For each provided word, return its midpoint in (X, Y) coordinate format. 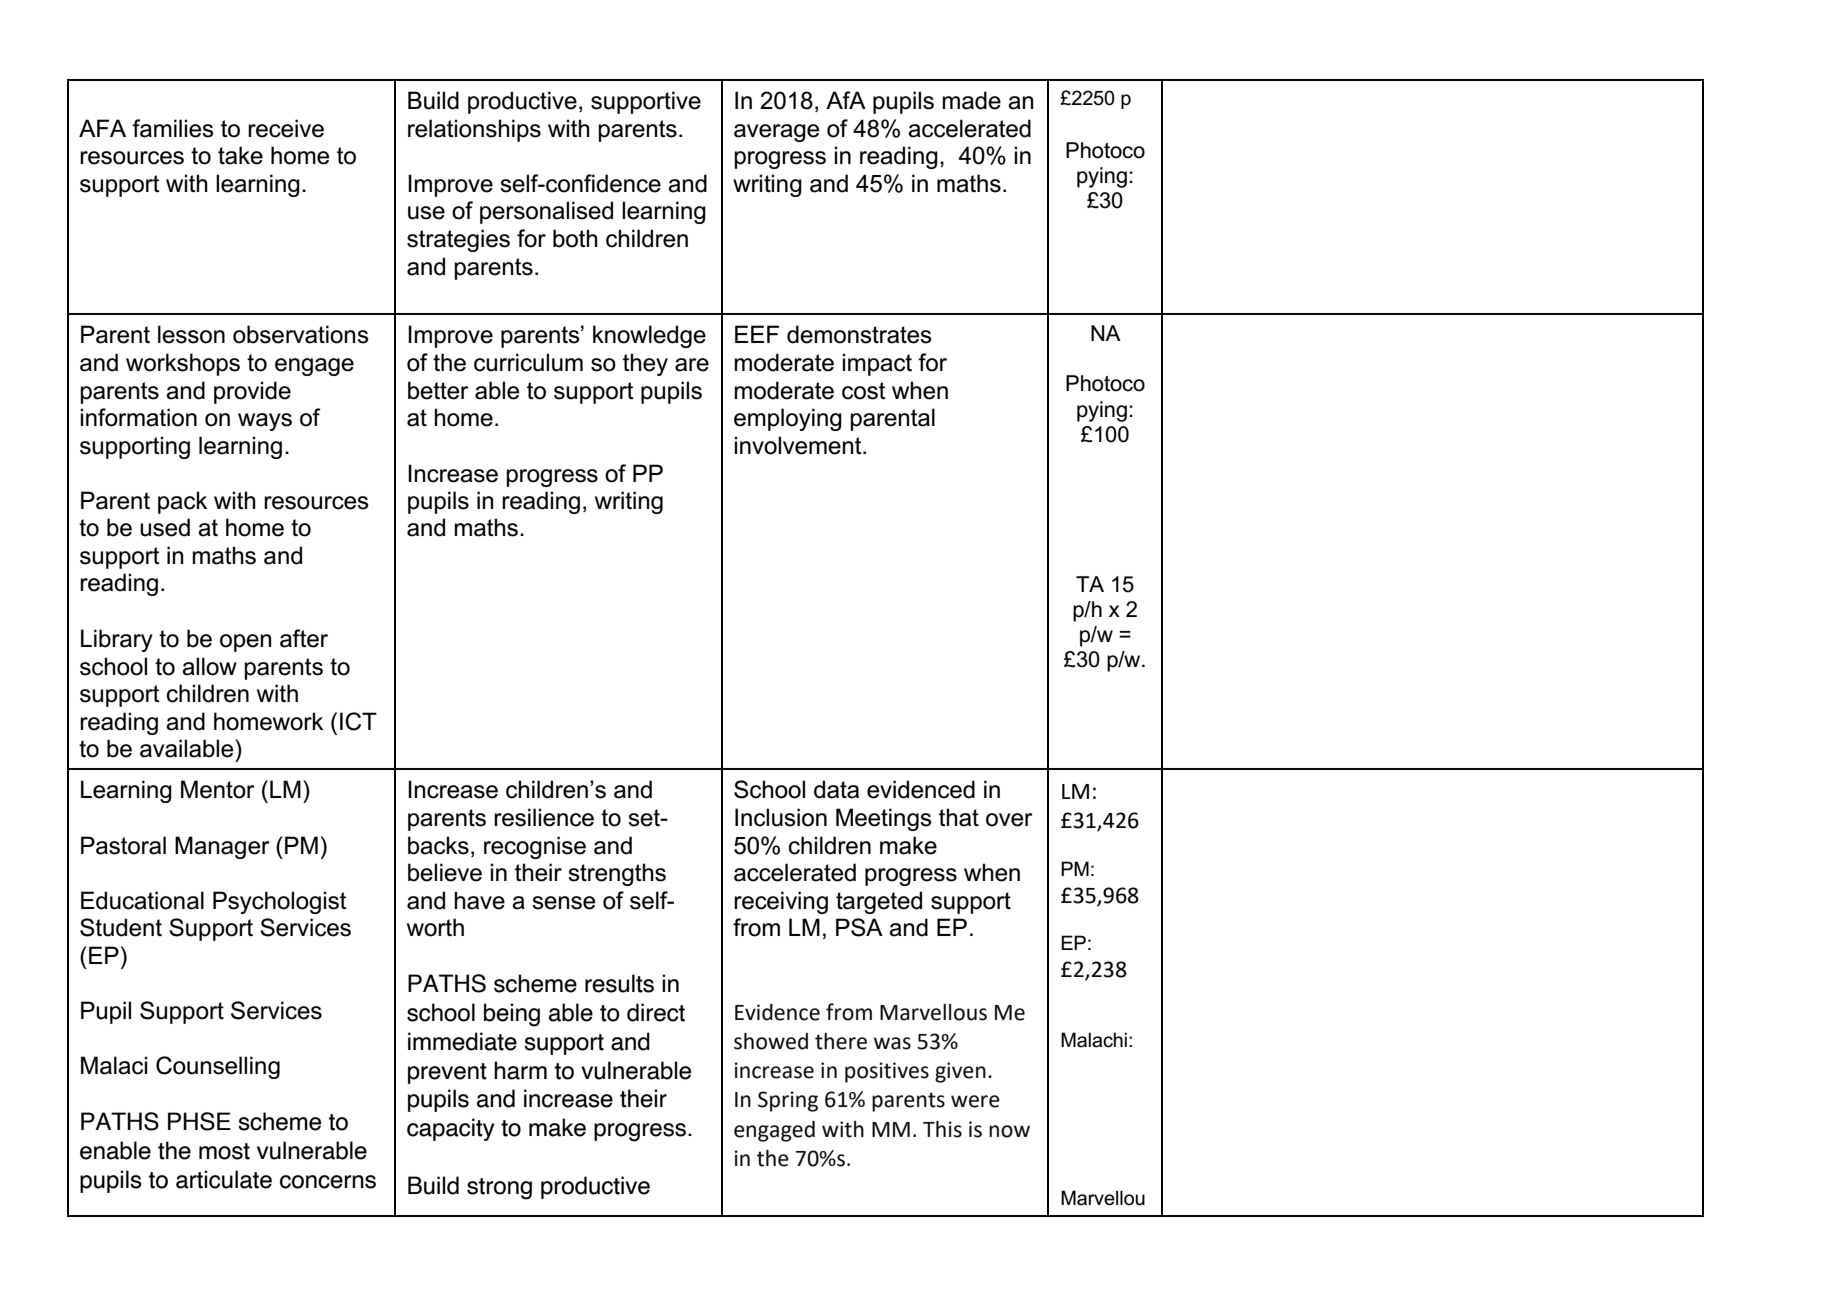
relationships (474, 130)
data (836, 789)
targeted (879, 902)
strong (499, 1189)
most (224, 1151)
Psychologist (280, 902)
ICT (358, 721)
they (645, 364)
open (246, 643)
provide (252, 392)
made (971, 100)
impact (877, 364)
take (240, 155)
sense (563, 903)
